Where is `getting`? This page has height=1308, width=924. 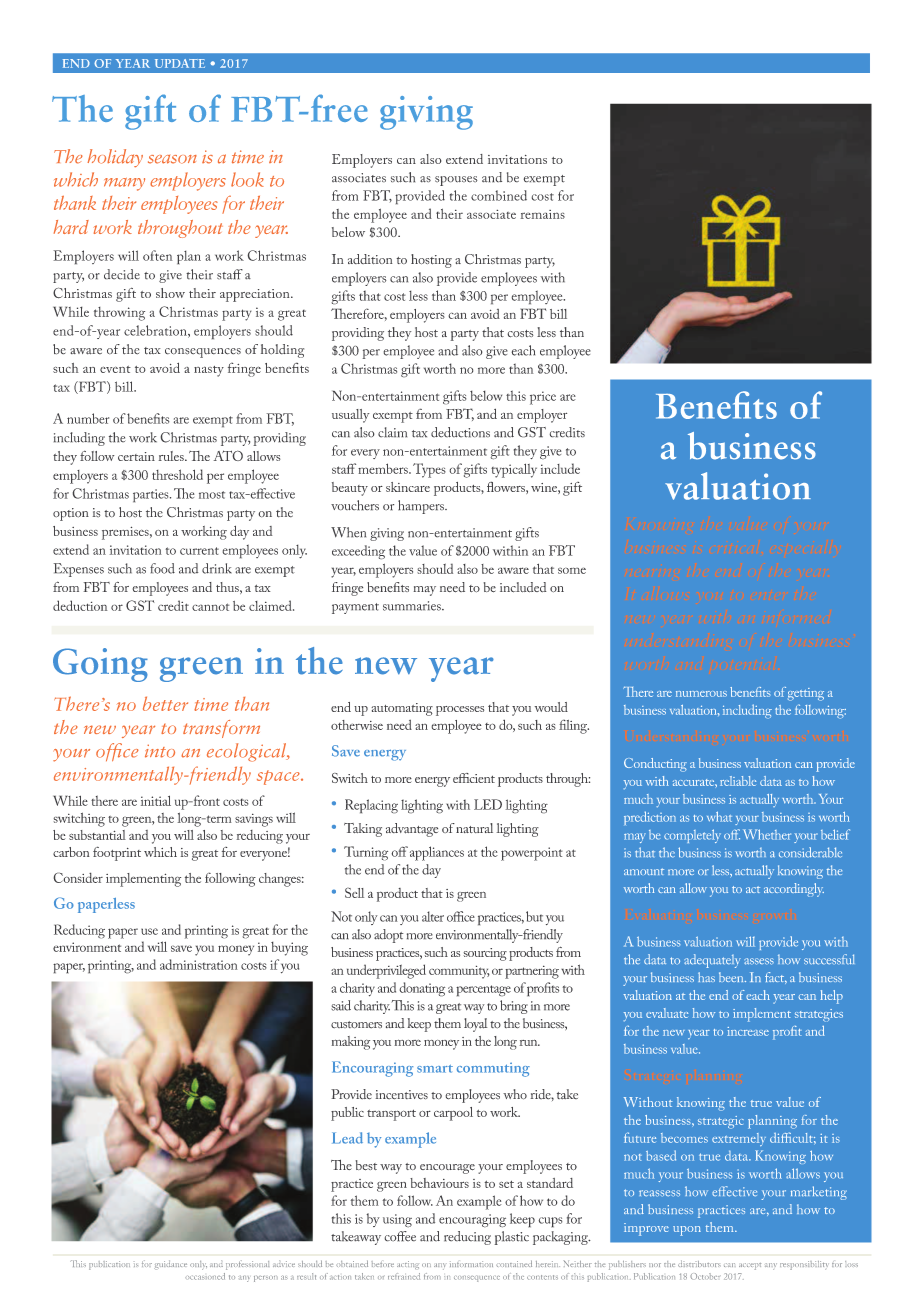
getting is located at coordinates (806, 694).
